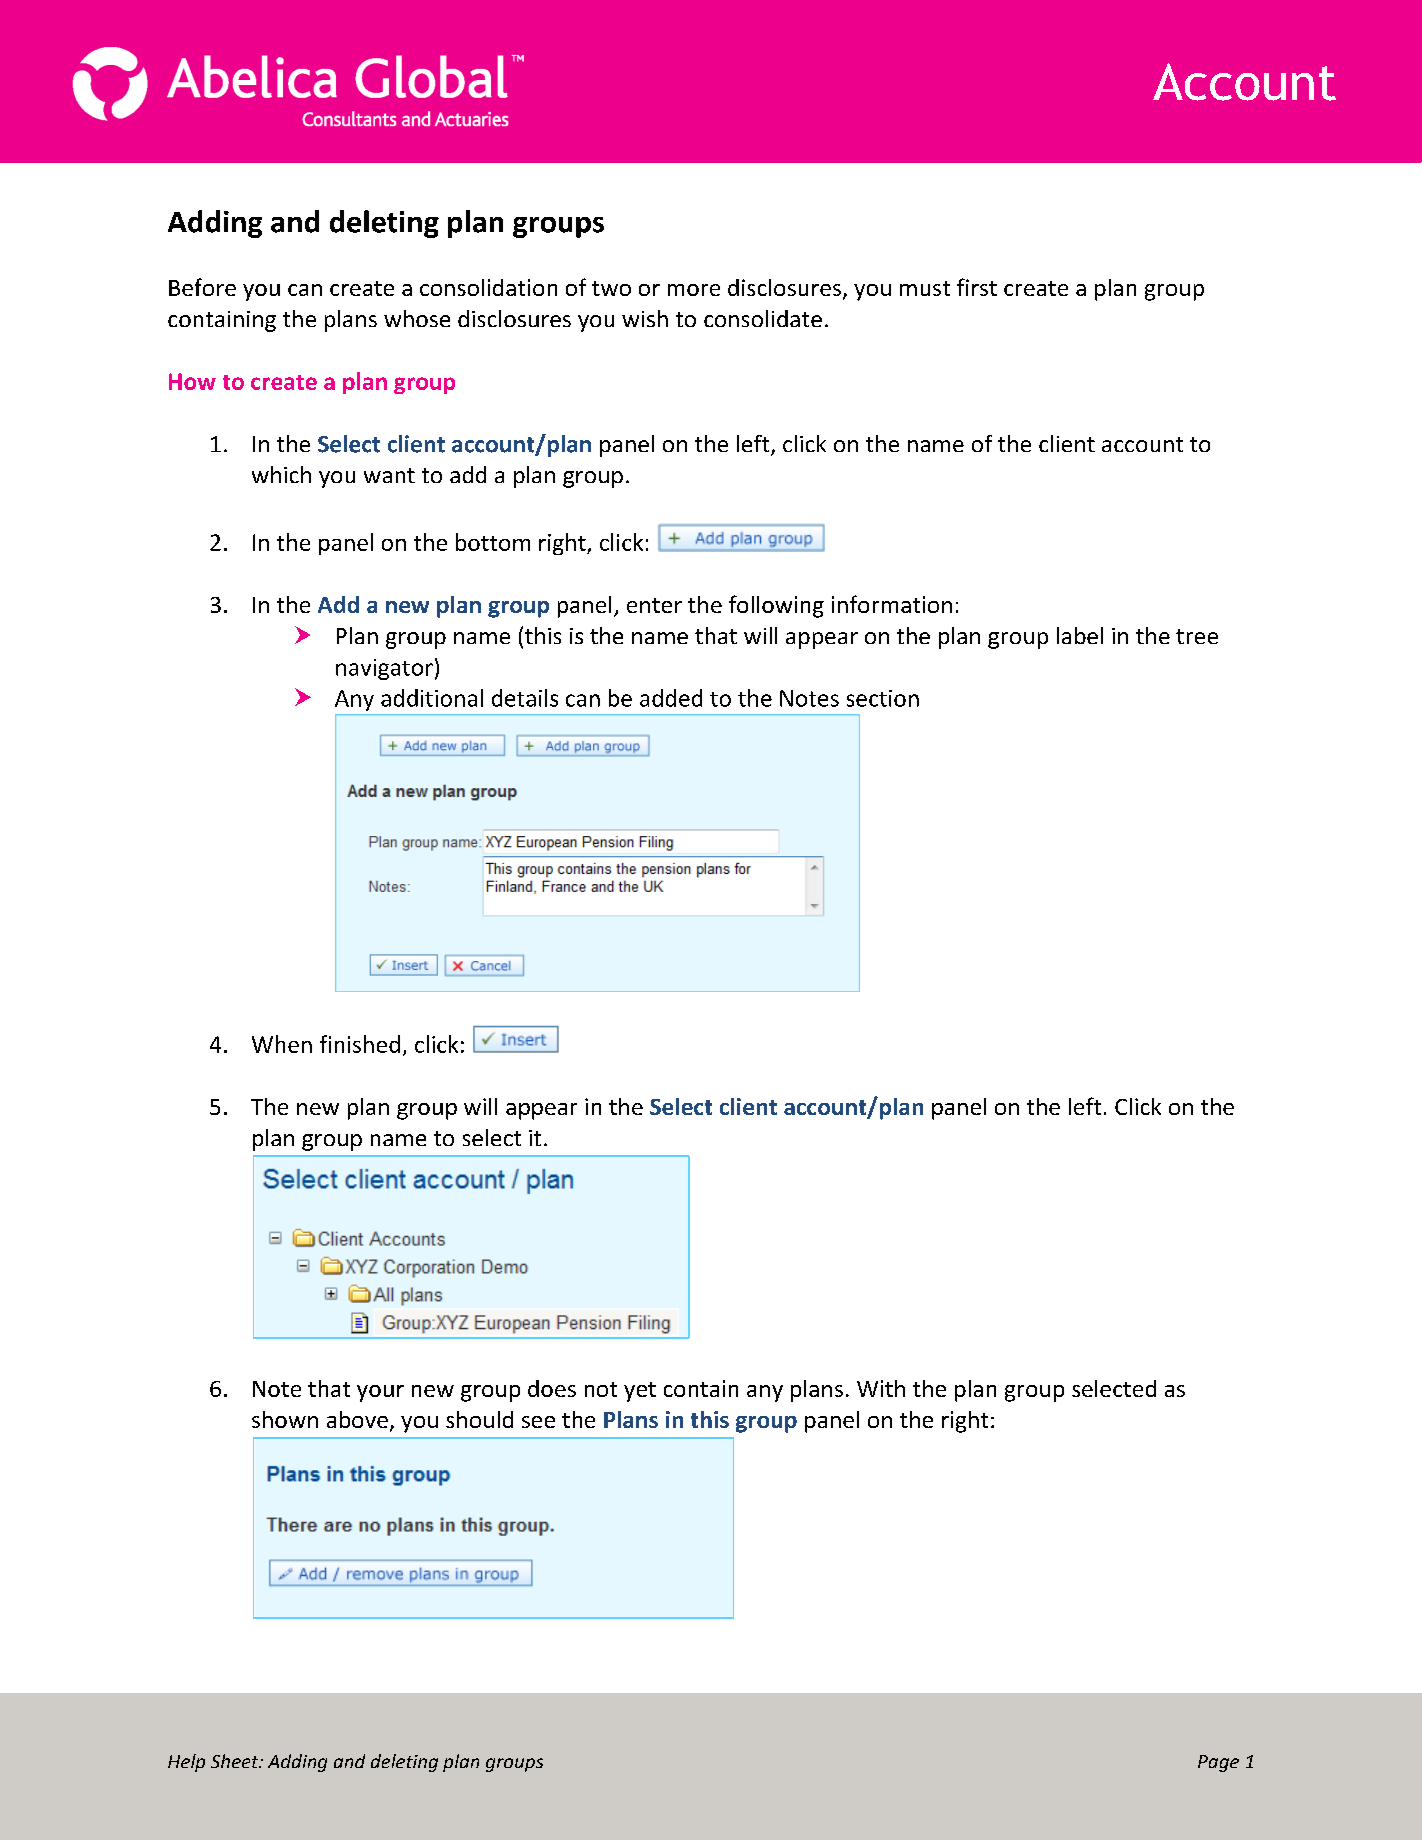  Describe the element at coordinates (538, 1422) in the page. I see `see` at that location.
